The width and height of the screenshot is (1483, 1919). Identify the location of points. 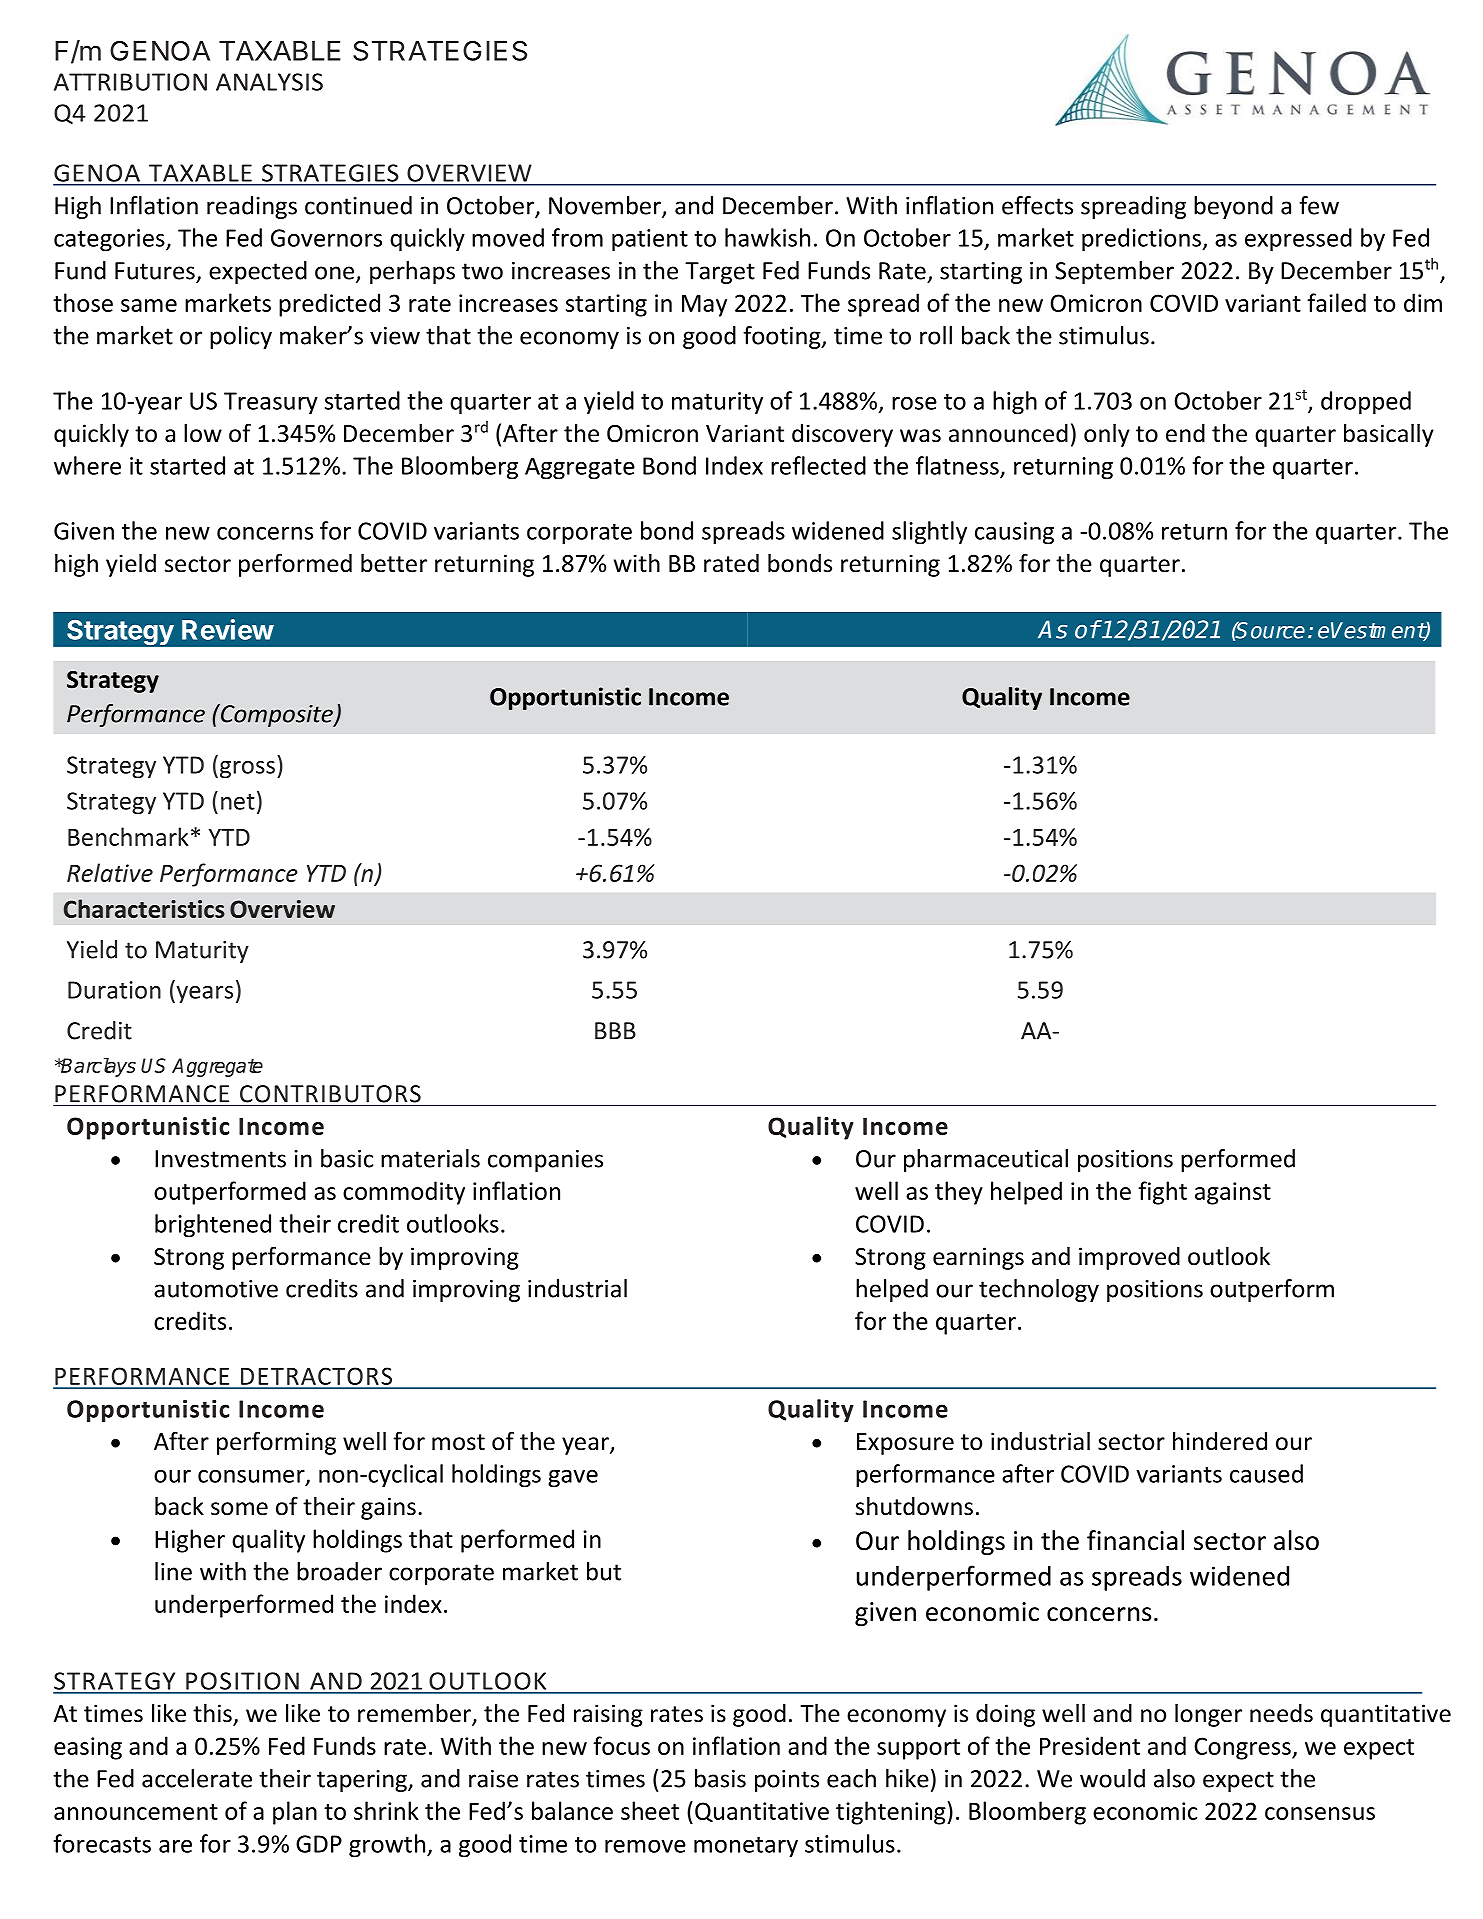
(787, 1781).
